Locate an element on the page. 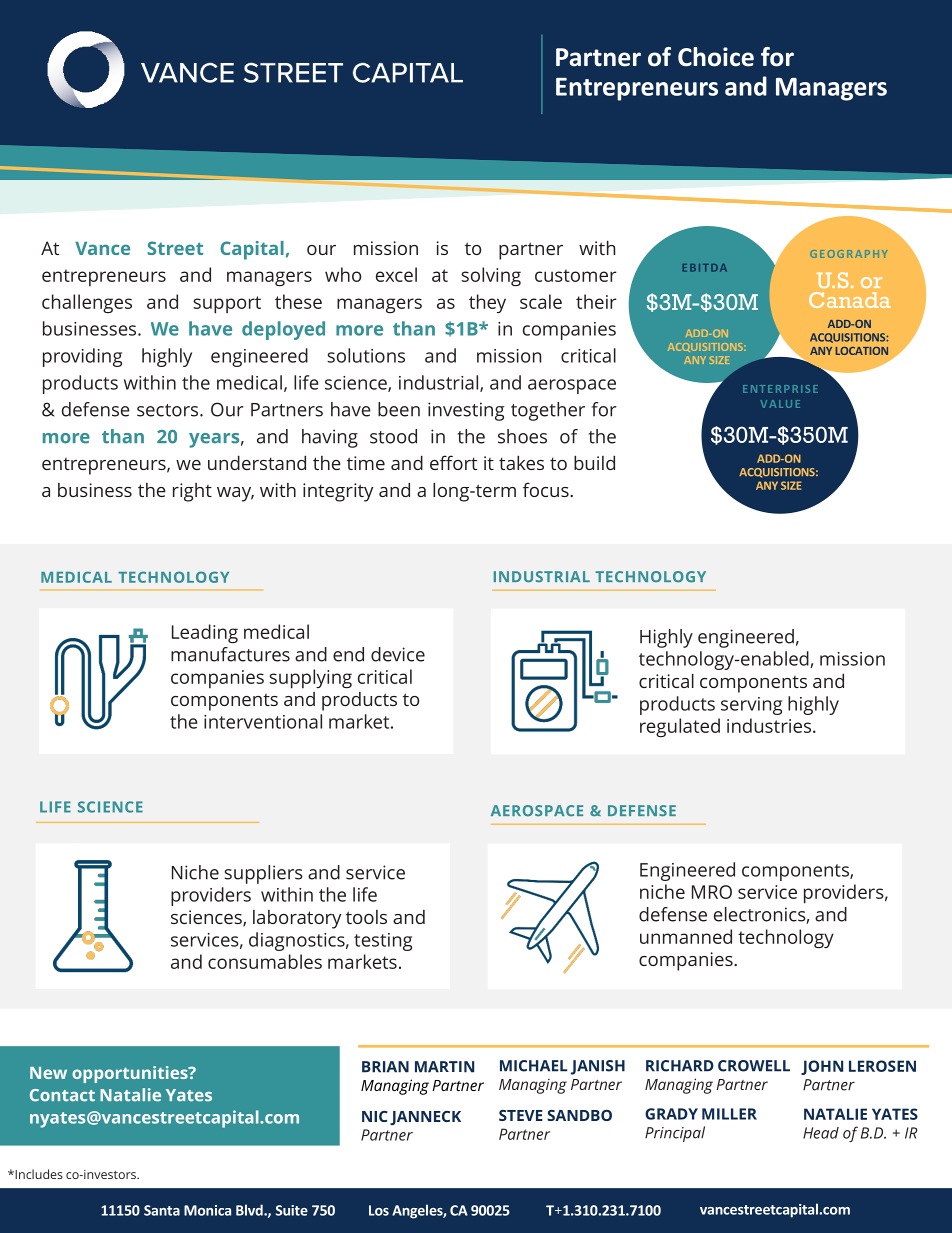  excel is located at coordinates (396, 274).
